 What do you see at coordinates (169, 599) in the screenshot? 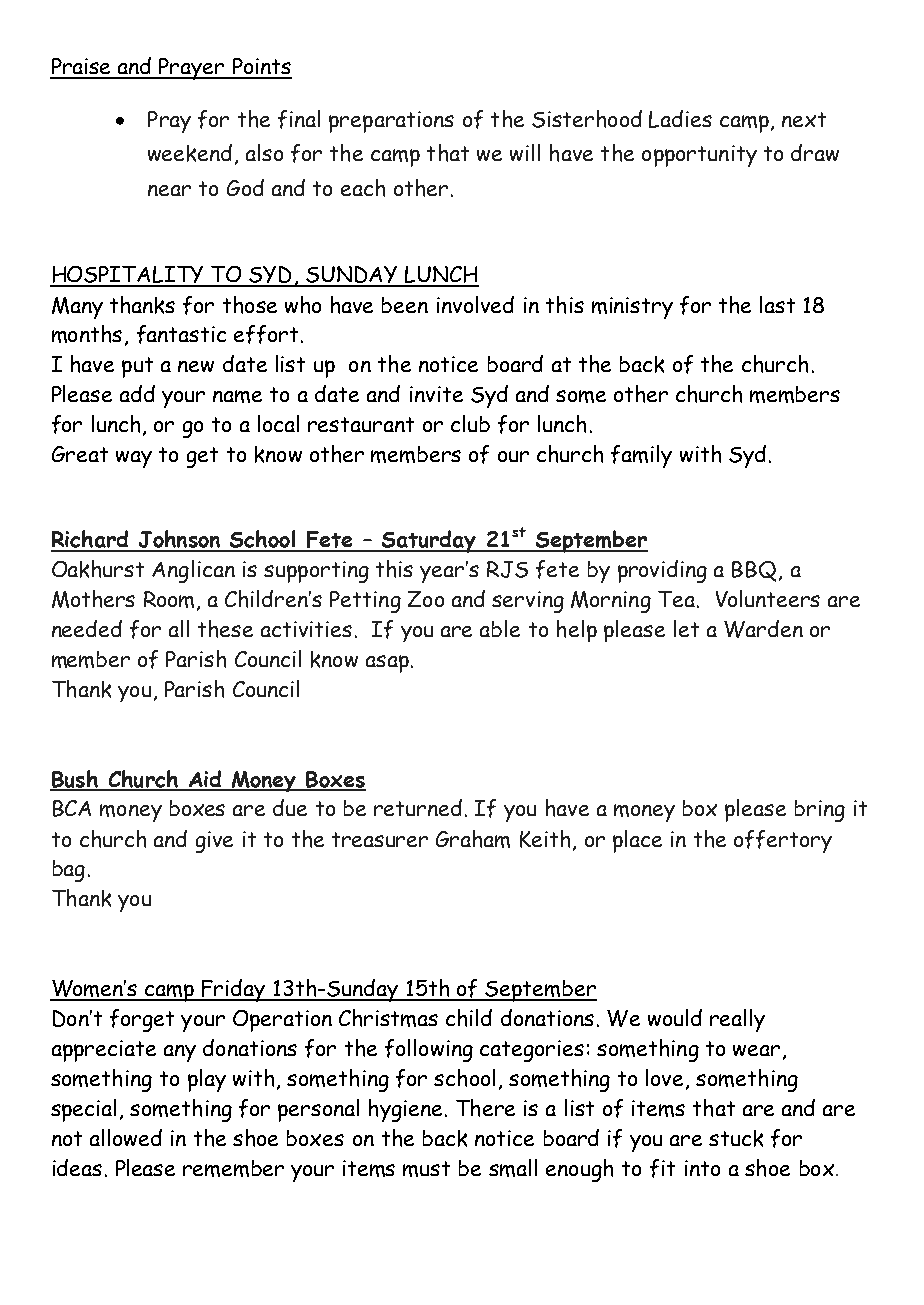
I see `Room` at bounding box center [169, 599].
